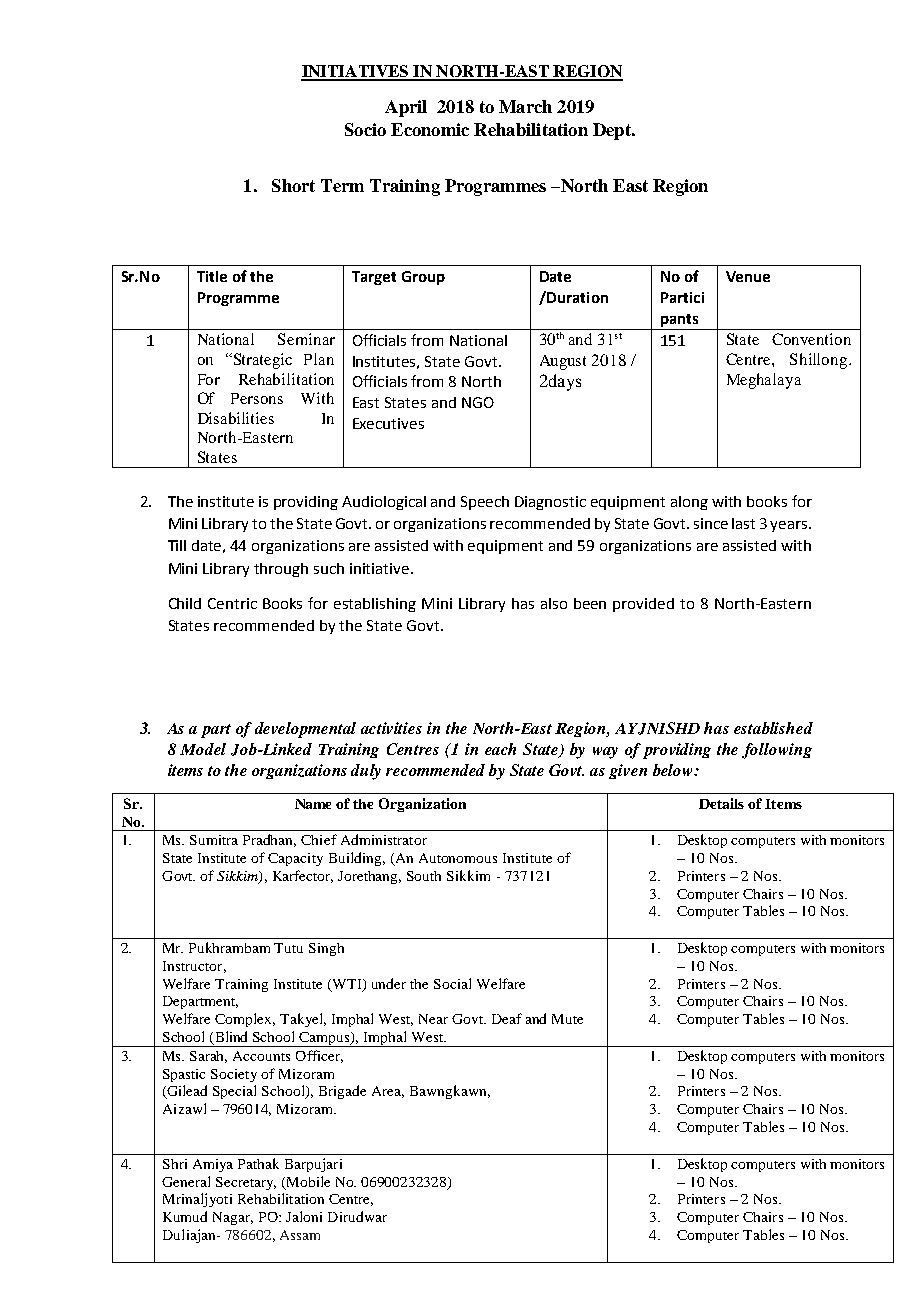  What do you see at coordinates (485, 503) in the document?
I see `Speech` at bounding box center [485, 503].
